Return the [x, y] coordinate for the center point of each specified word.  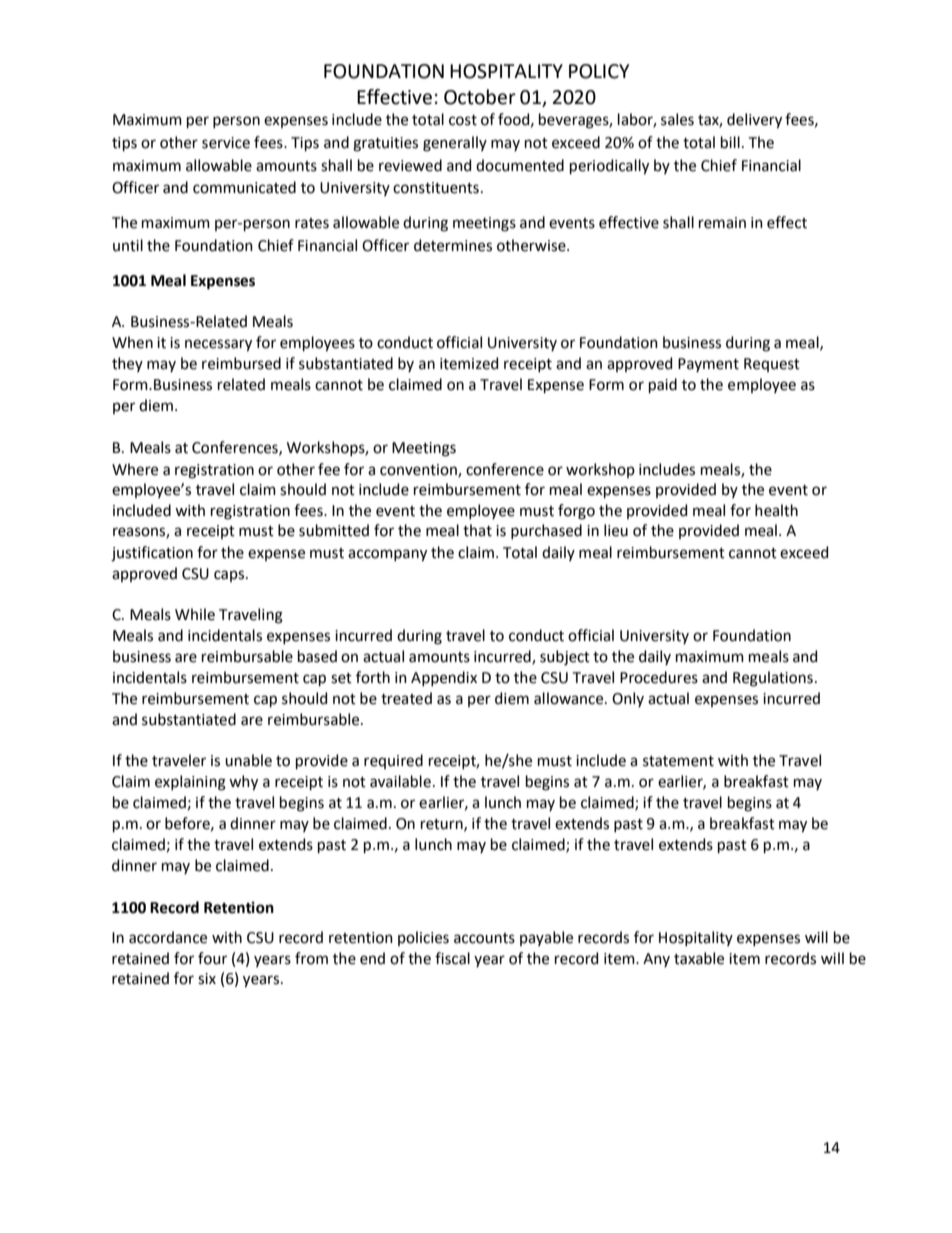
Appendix [444, 678]
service [226, 143]
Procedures [659, 677]
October [480, 97]
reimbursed [241, 363]
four [212, 958]
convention [419, 470]
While [195, 614]
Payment [708, 365]
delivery [754, 121]
